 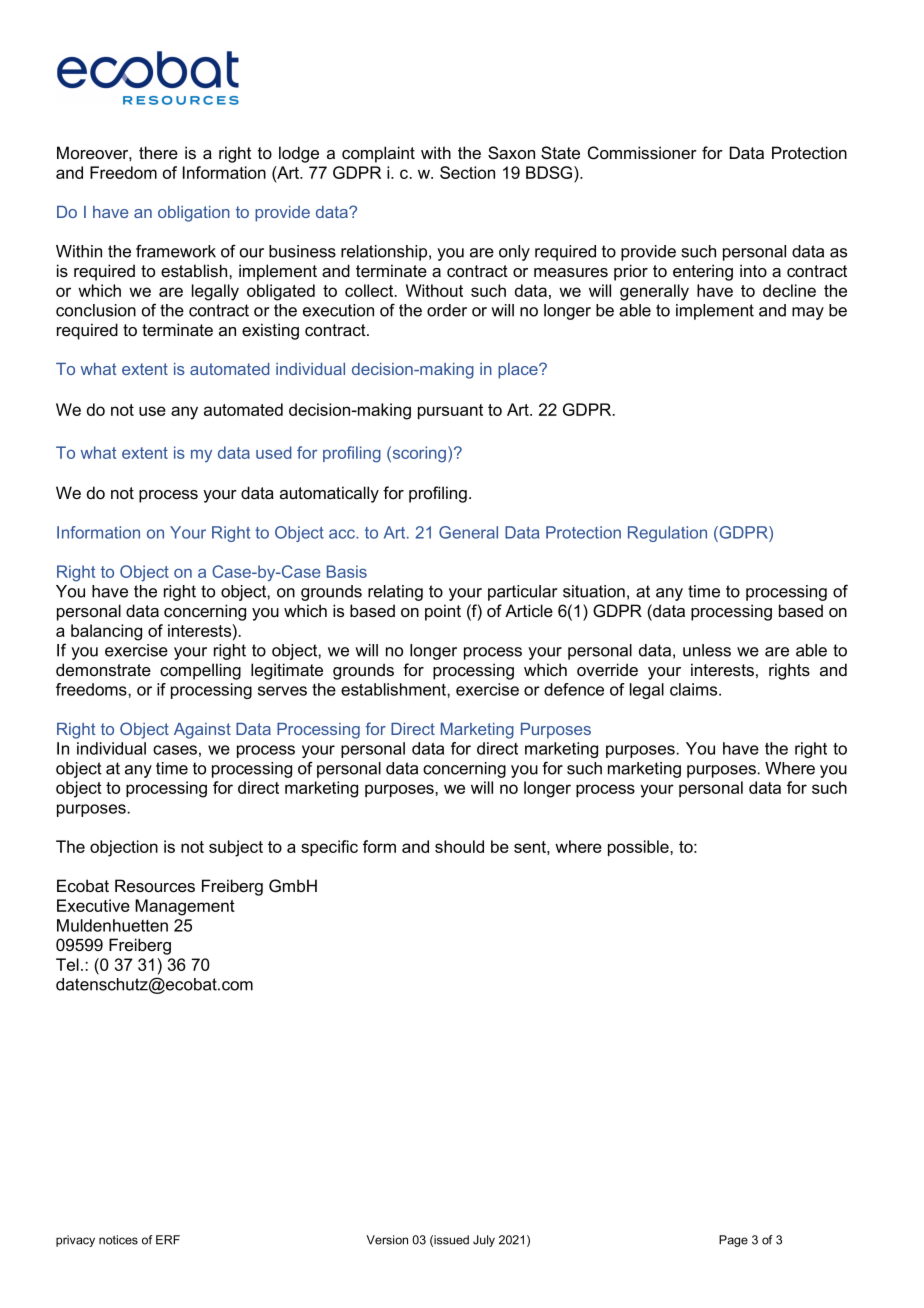 What do you see at coordinates (200, 671) in the screenshot?
I see `compelling` at bounding box center [200, 671].
